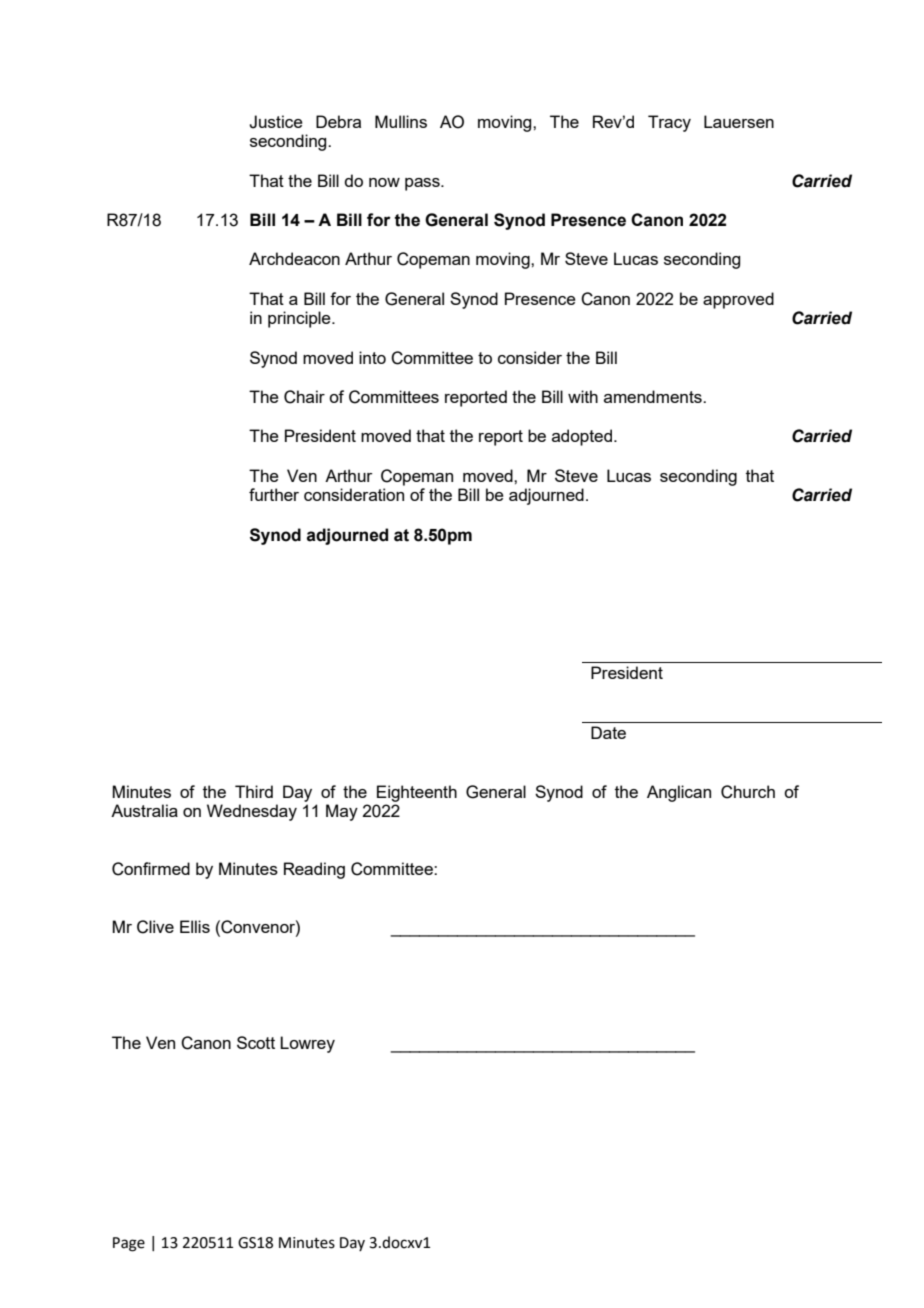 This document has width=924, height=1308. Describe the element at coordinates (256, 1042) in the document. I see `Scott` at that location.
